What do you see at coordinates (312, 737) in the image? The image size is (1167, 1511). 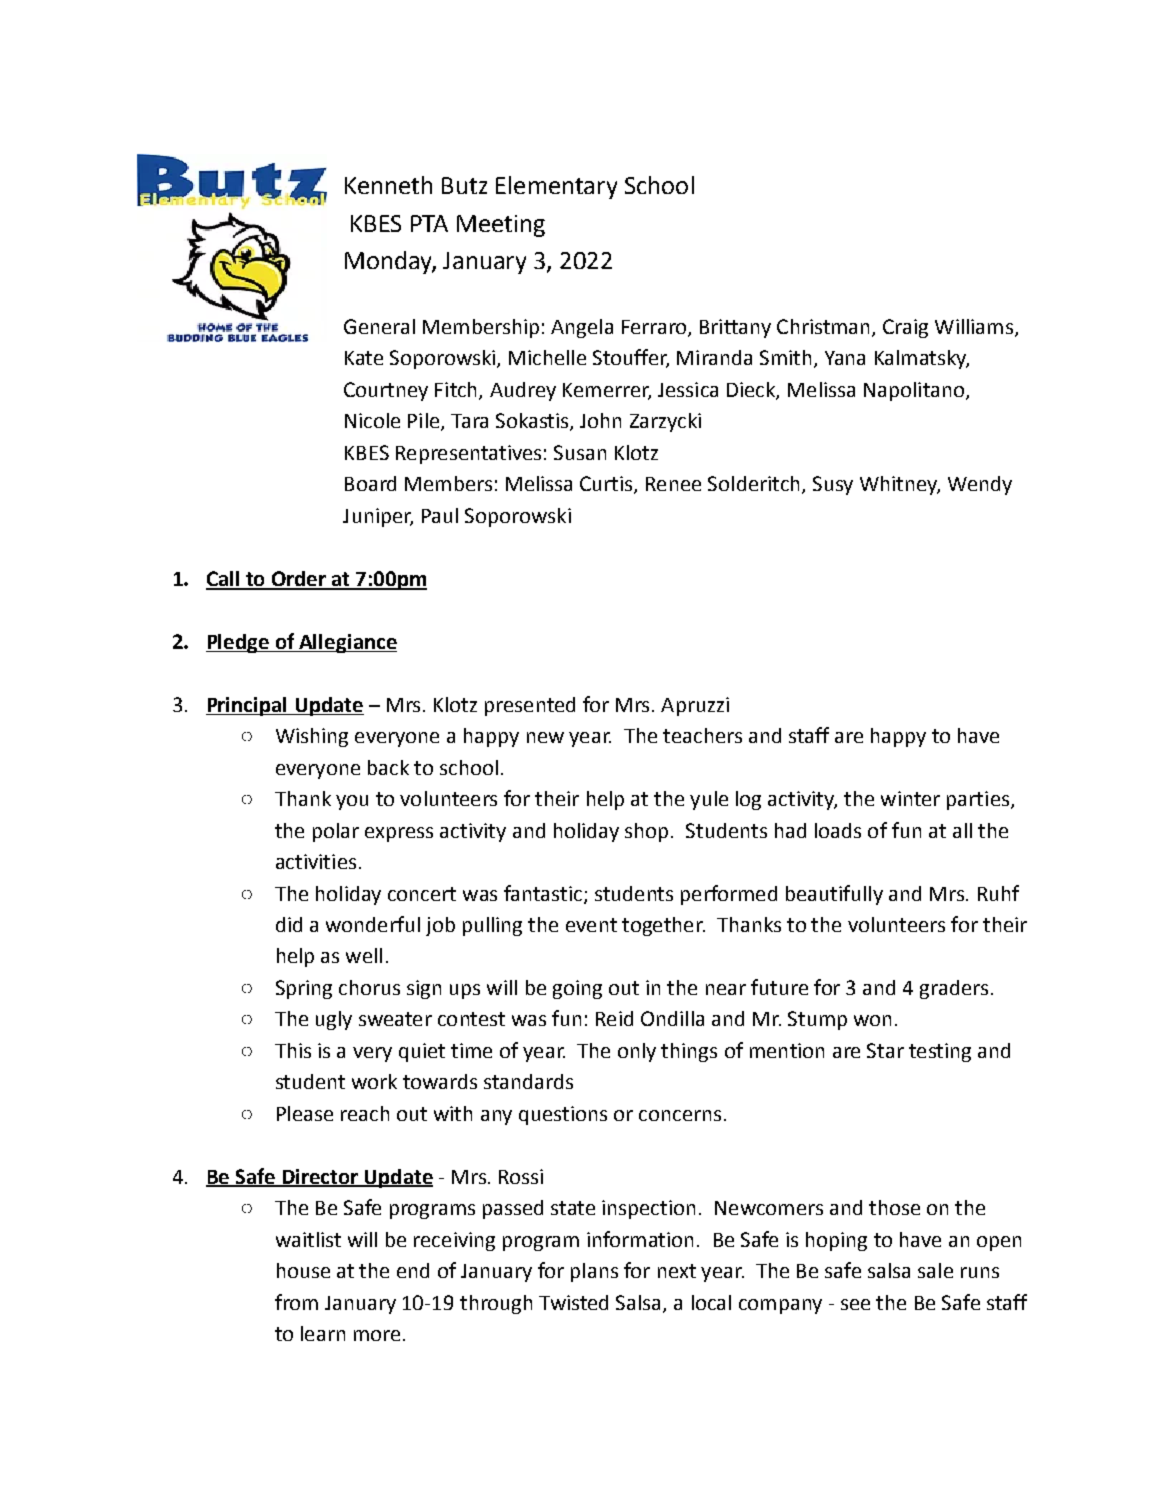 I see `Wishing` at bounding box center [312, 737].
